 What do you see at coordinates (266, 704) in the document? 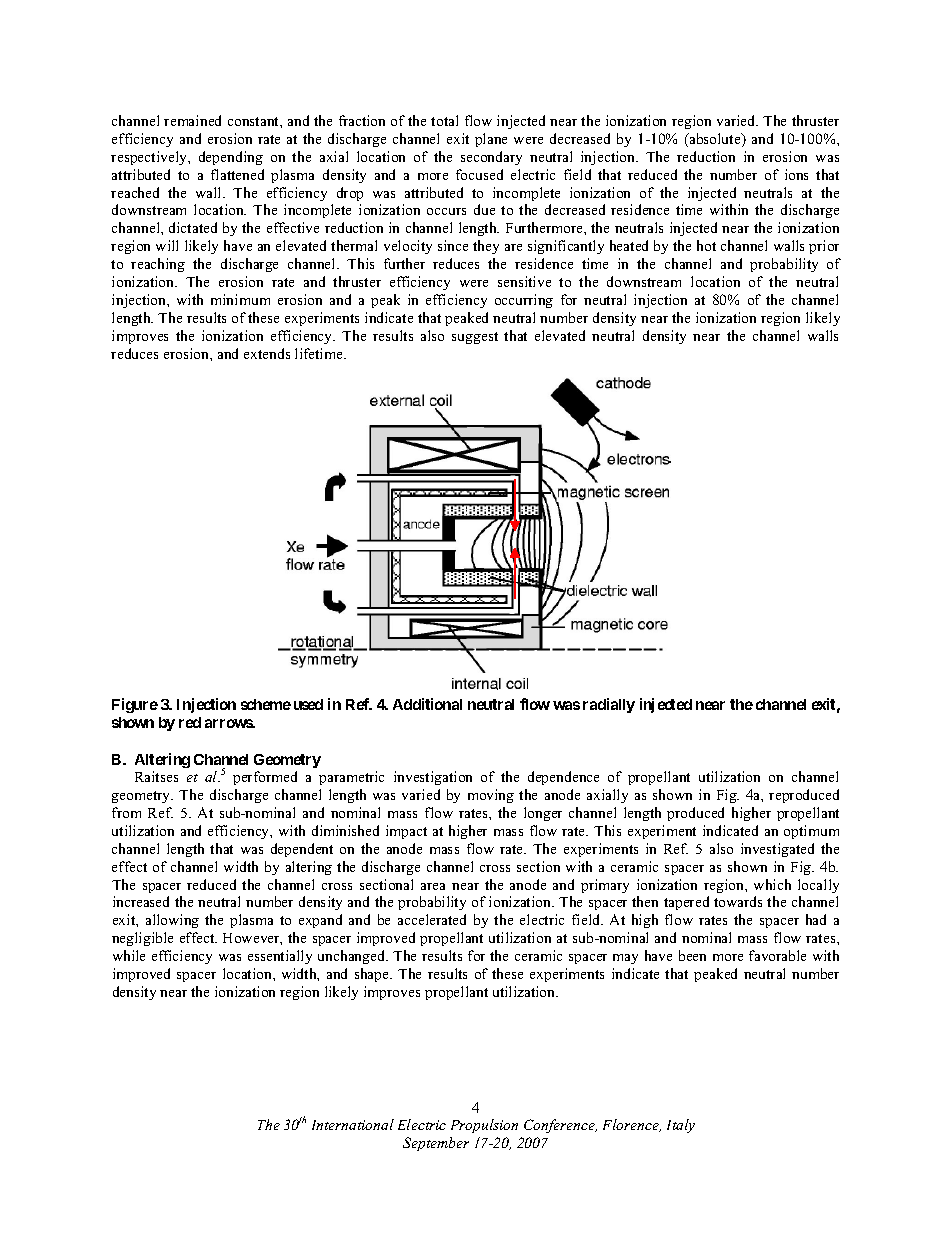
I see `scheme` at bounding box center [266, 704].
